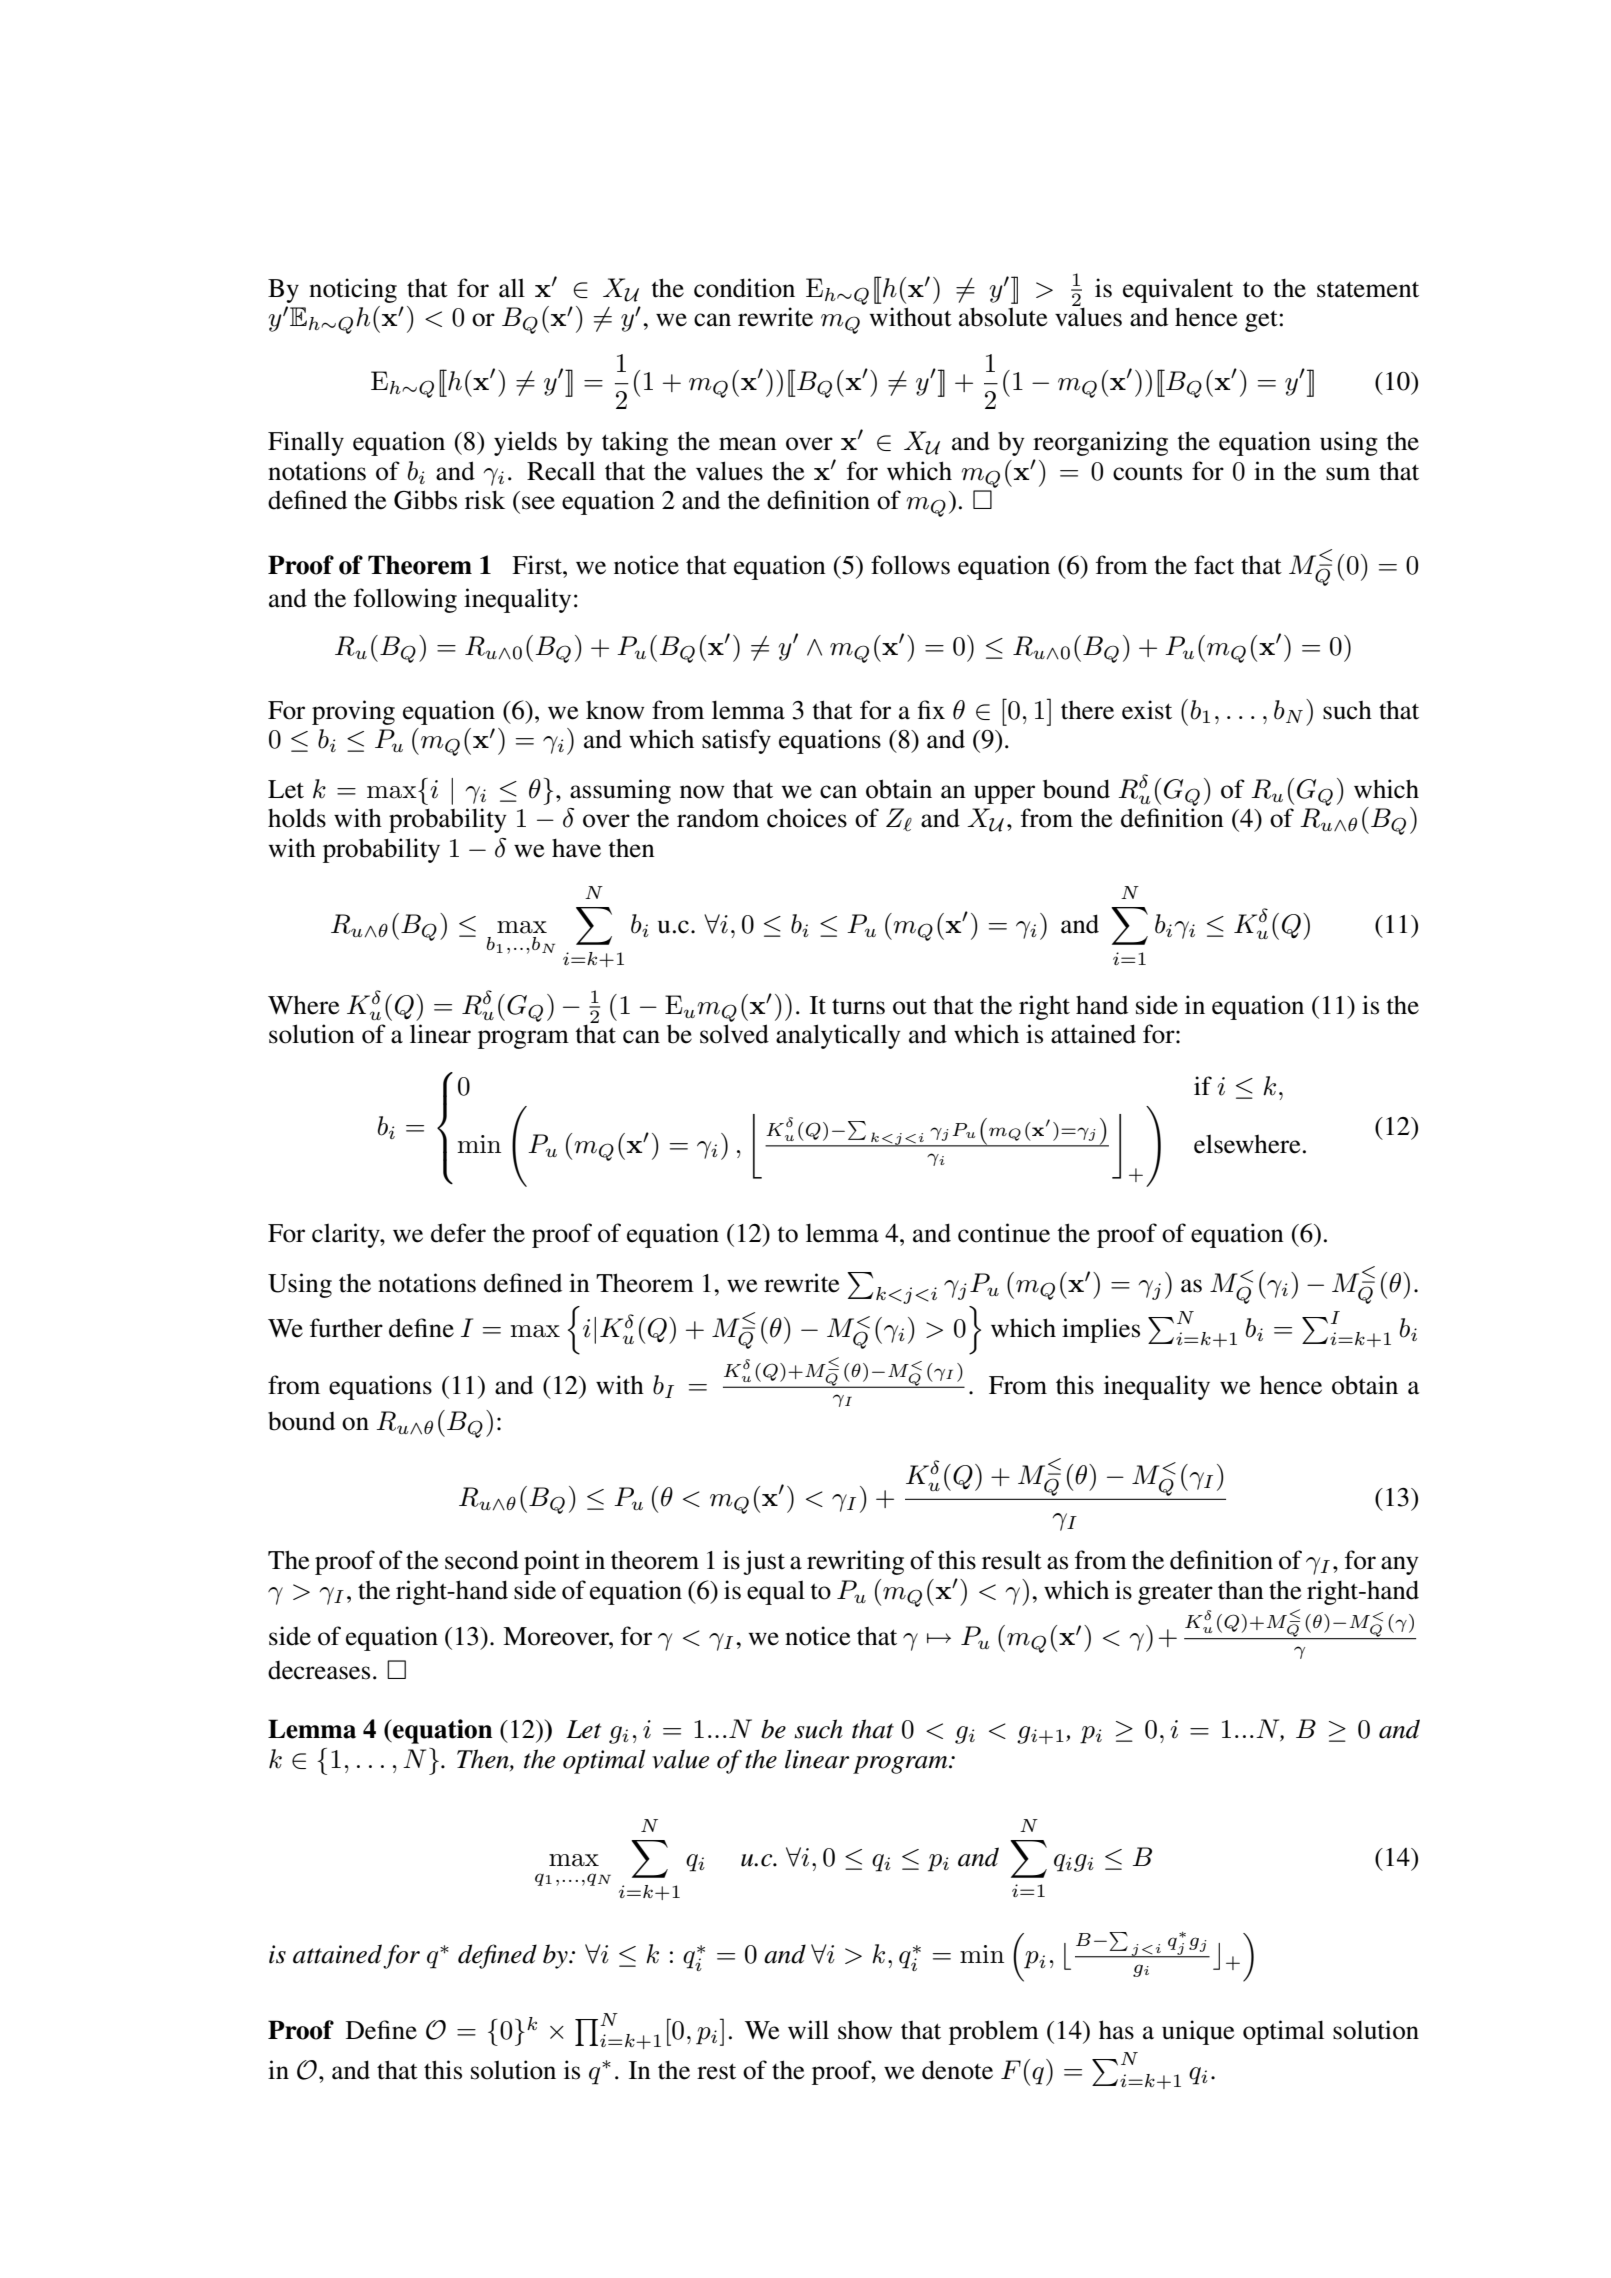  I want to click on rewriting, so click(855, 1562).
